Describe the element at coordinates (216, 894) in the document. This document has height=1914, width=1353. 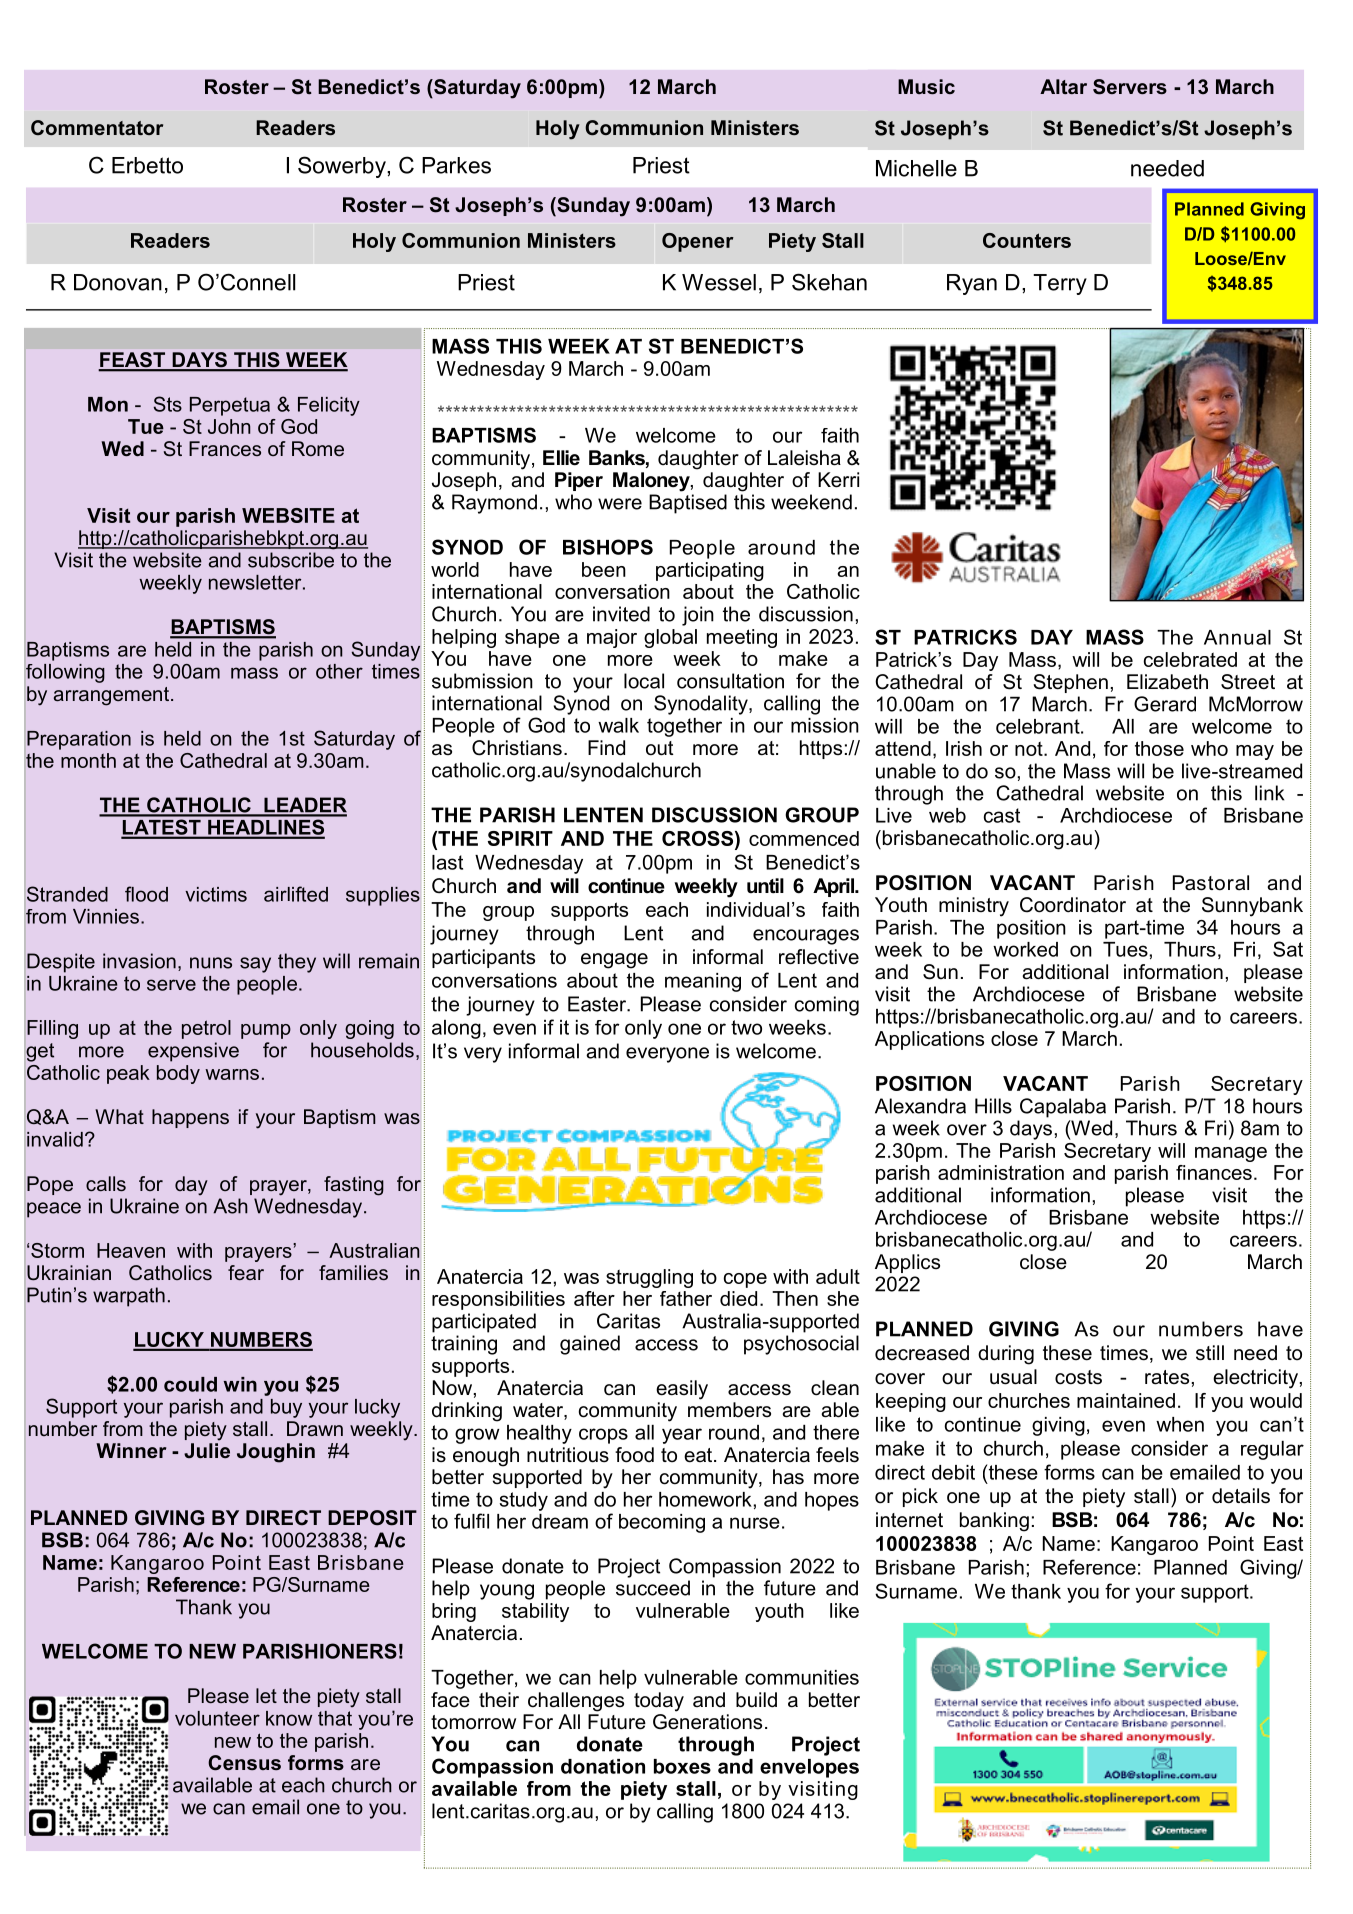
I see `victims` at that location.
